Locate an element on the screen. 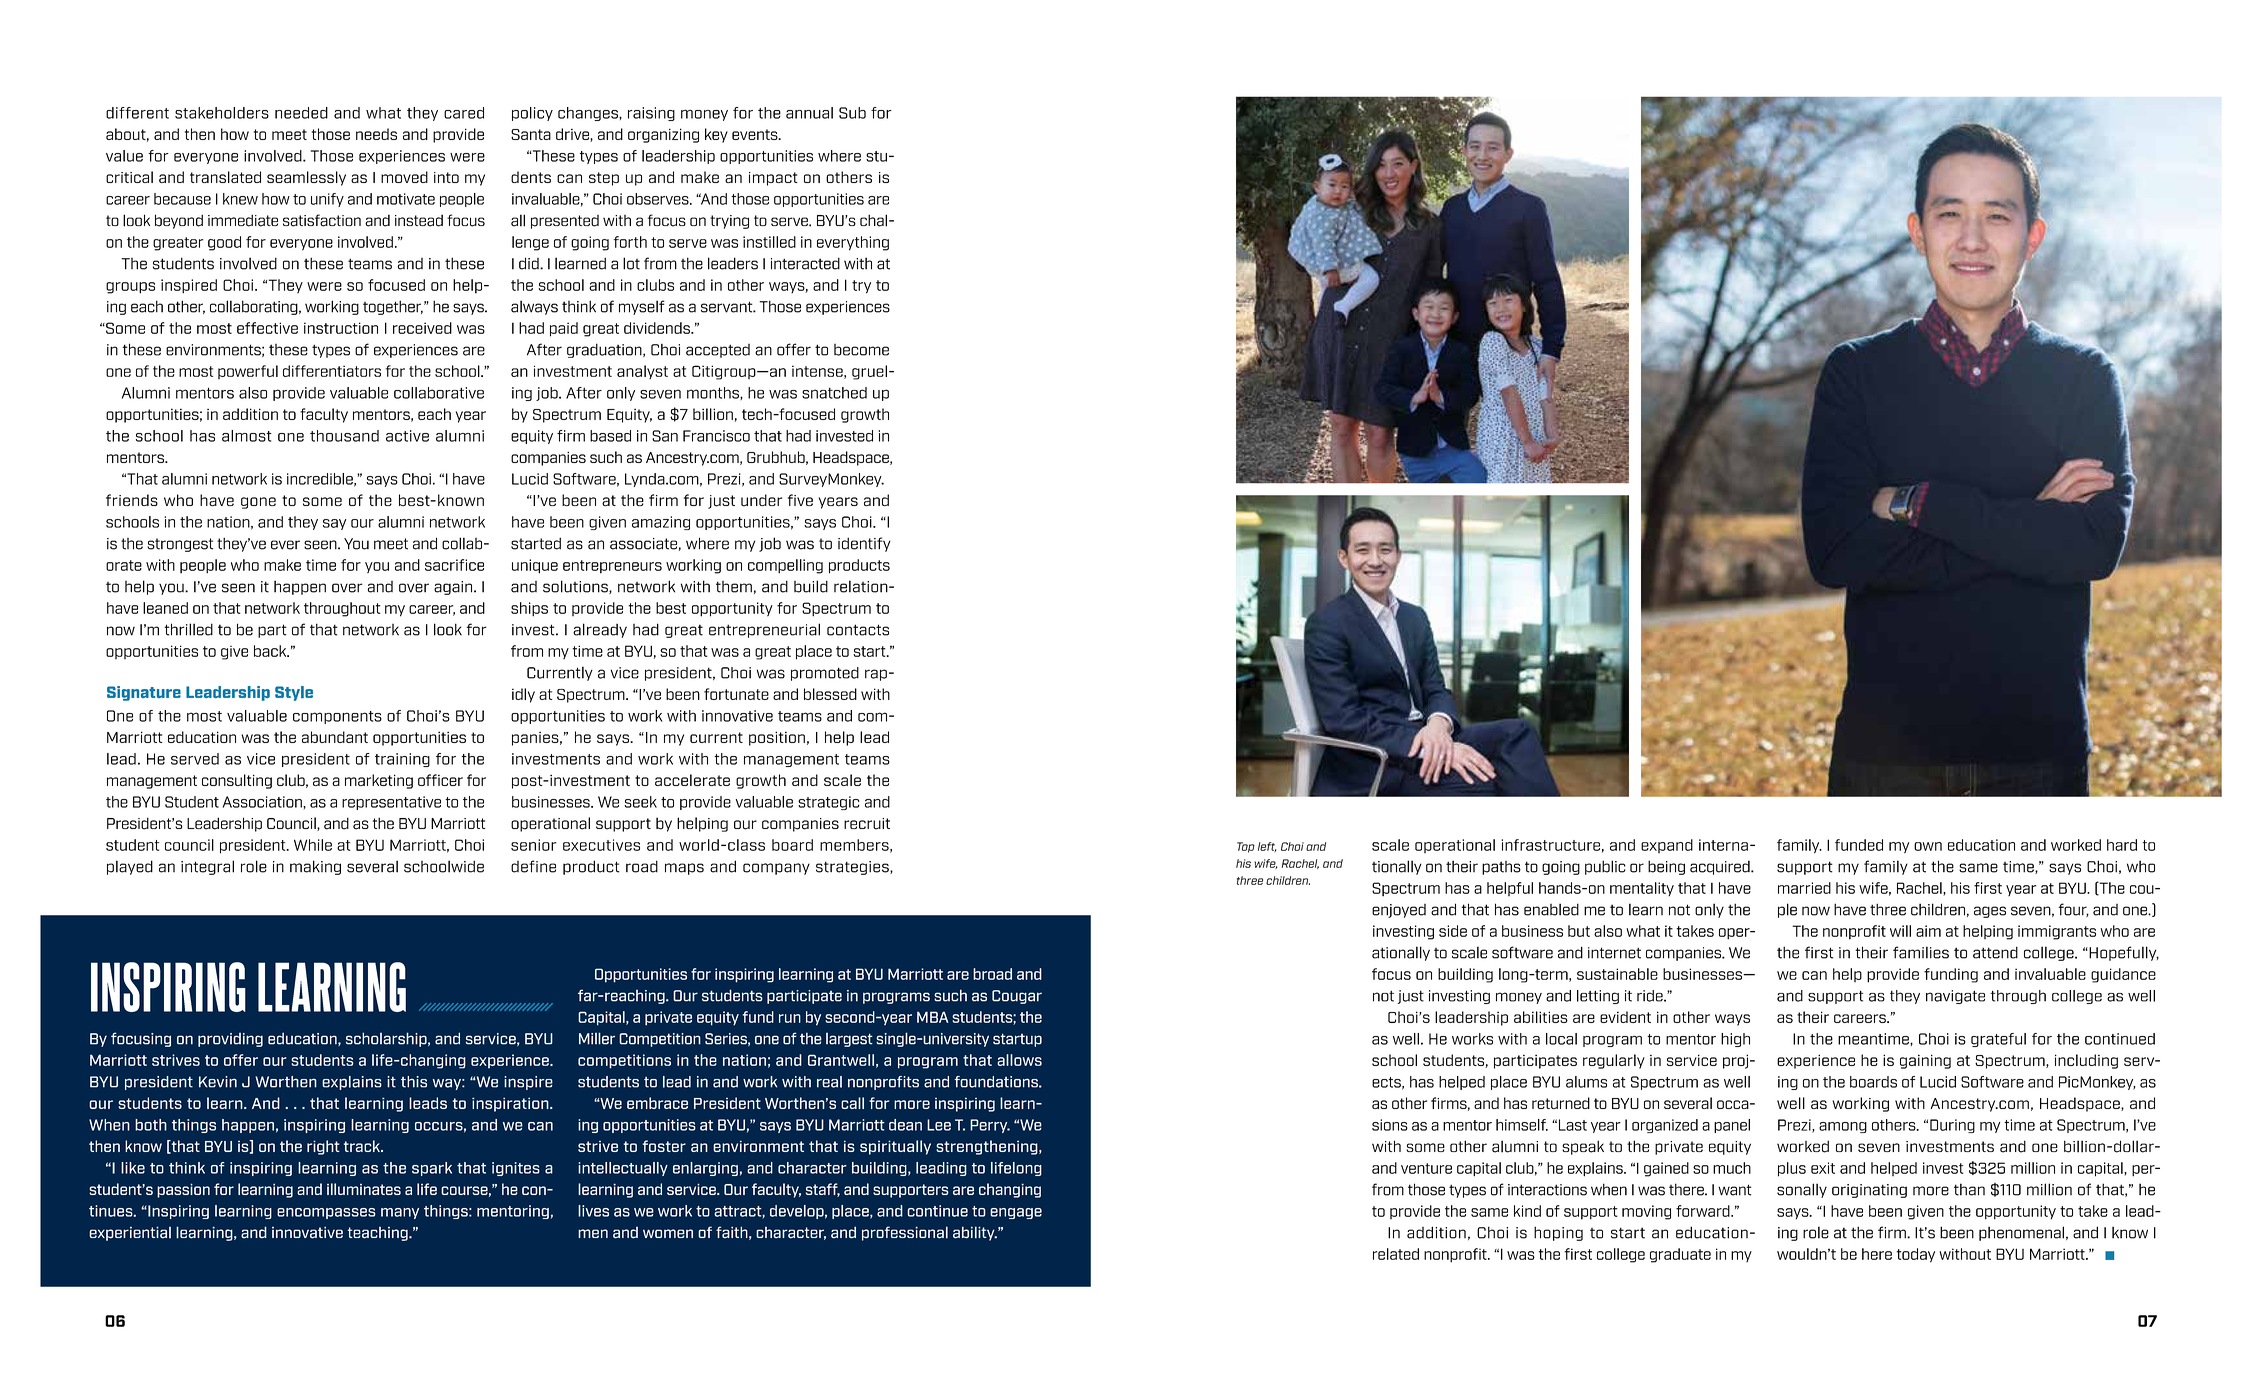 This screenshot has width=2262, height=1389. expand is located at coordinates (1667, 846).
